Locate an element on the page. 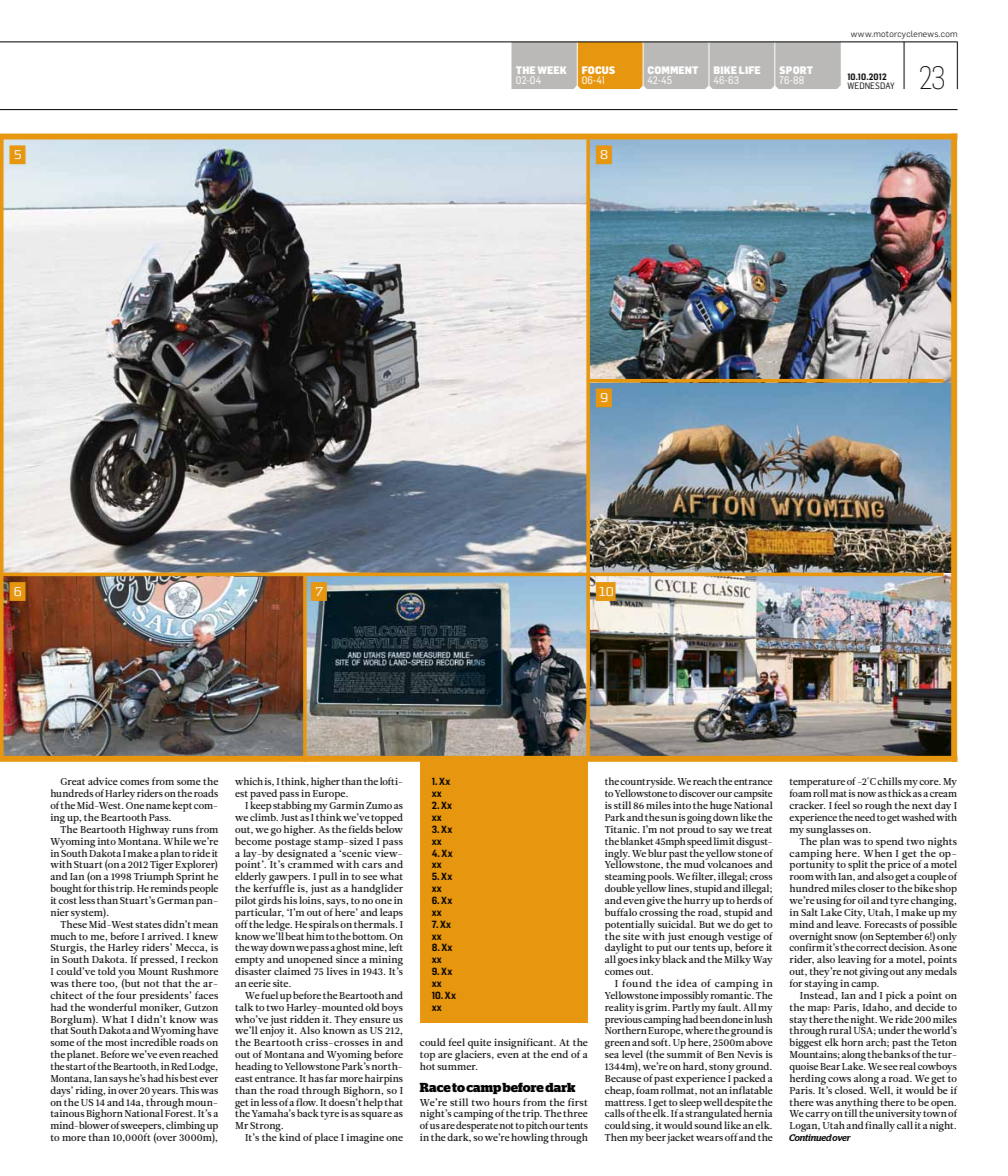 The width and height of the document is (1008, 1176). FOCUS is located at coordinates (598, 70).
